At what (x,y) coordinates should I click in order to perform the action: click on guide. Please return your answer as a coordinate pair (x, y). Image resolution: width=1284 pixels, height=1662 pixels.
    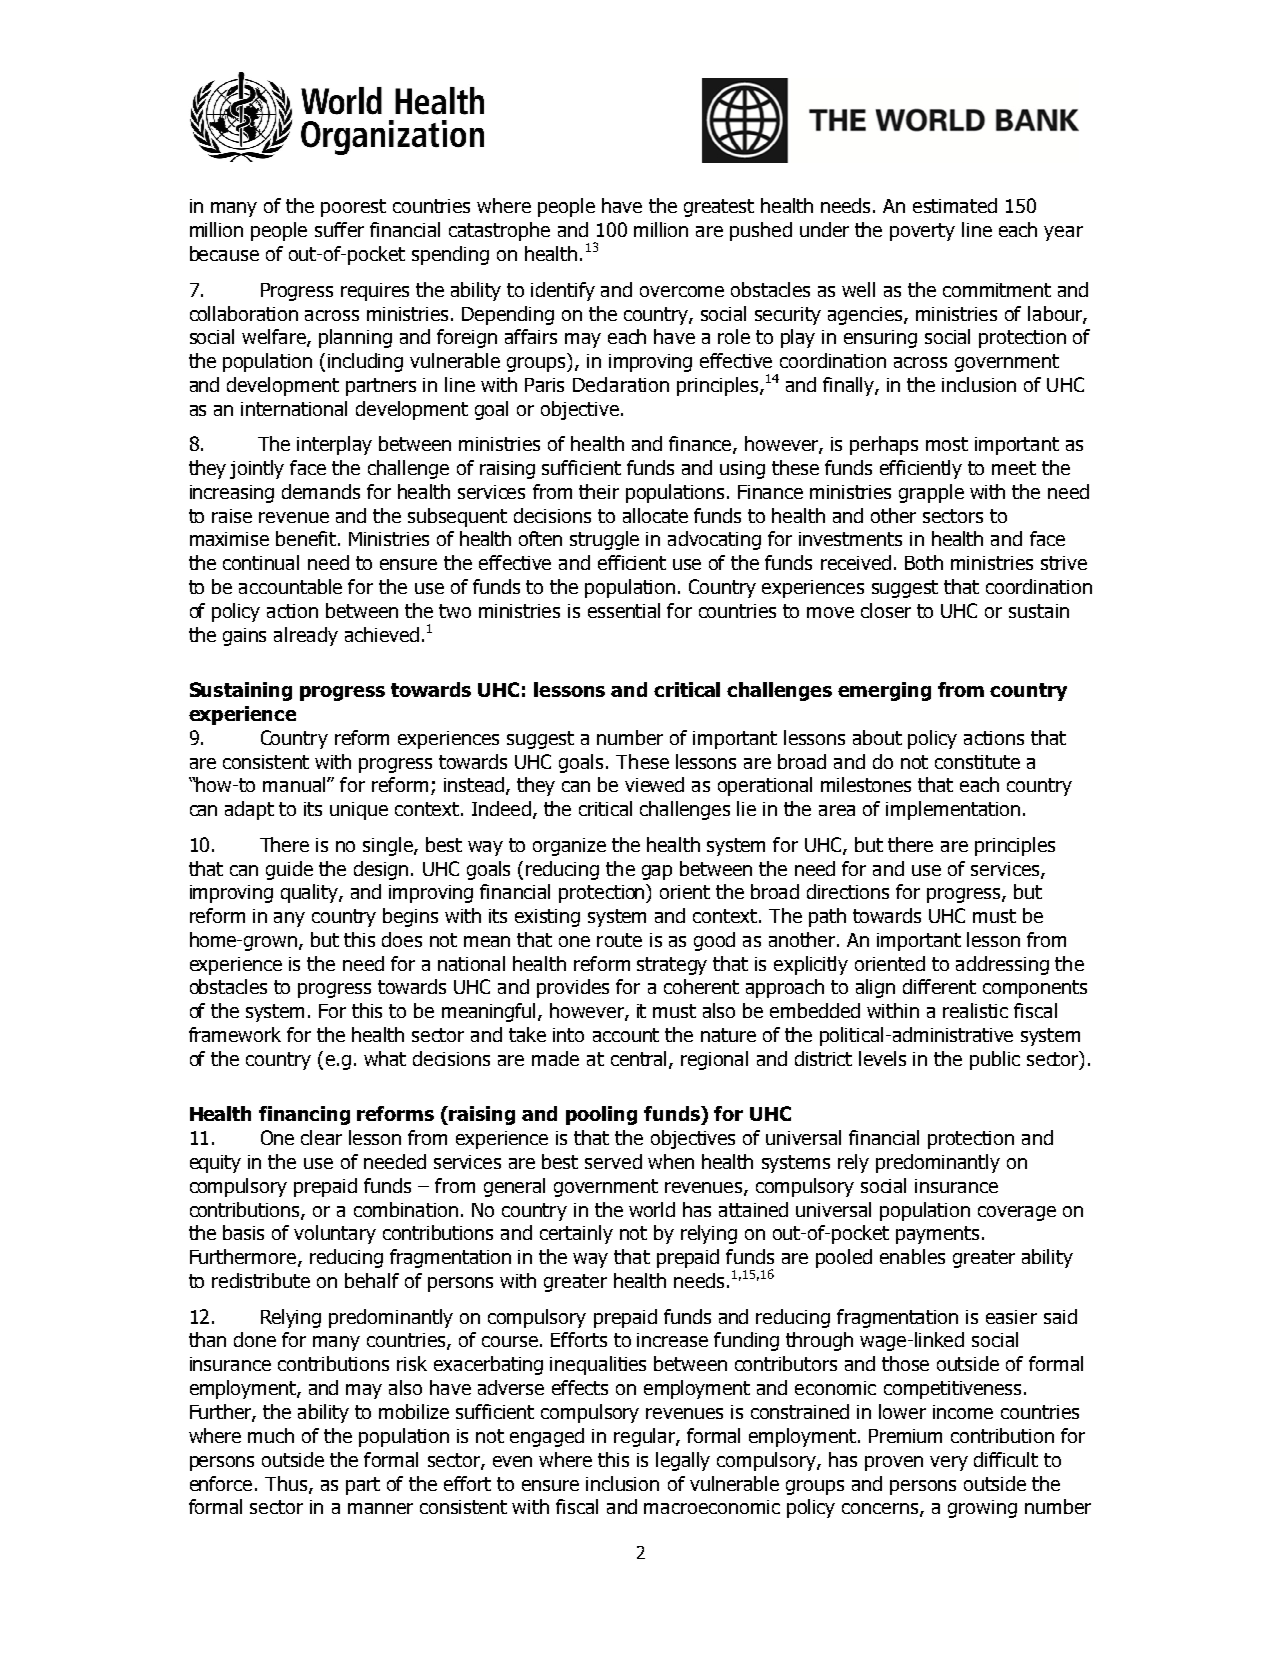
    Looking at the image, I should click on (289, 870).
